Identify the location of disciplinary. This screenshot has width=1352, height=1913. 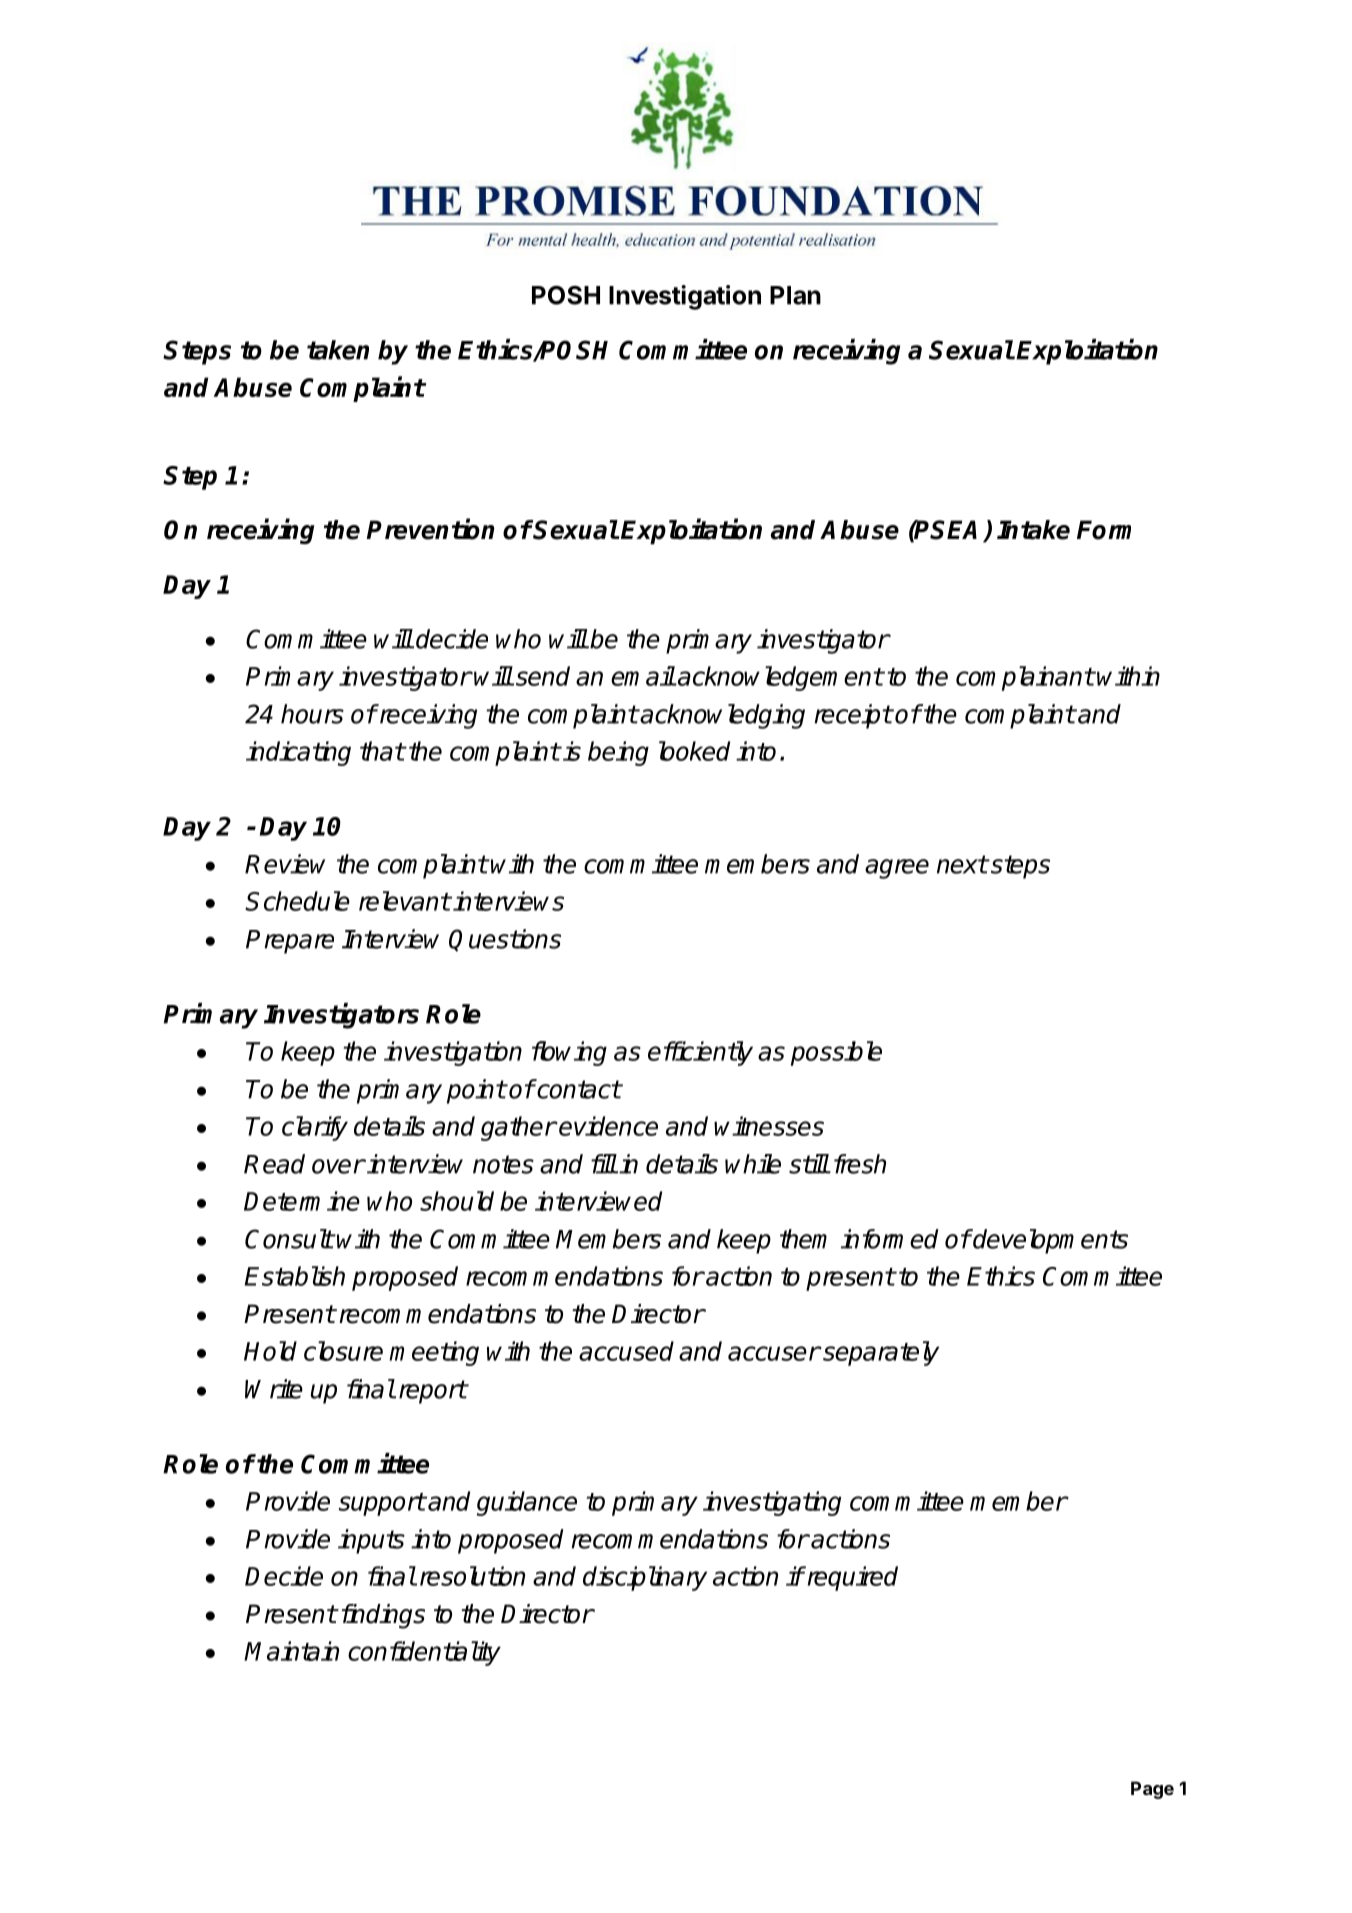
(645, 1578).
